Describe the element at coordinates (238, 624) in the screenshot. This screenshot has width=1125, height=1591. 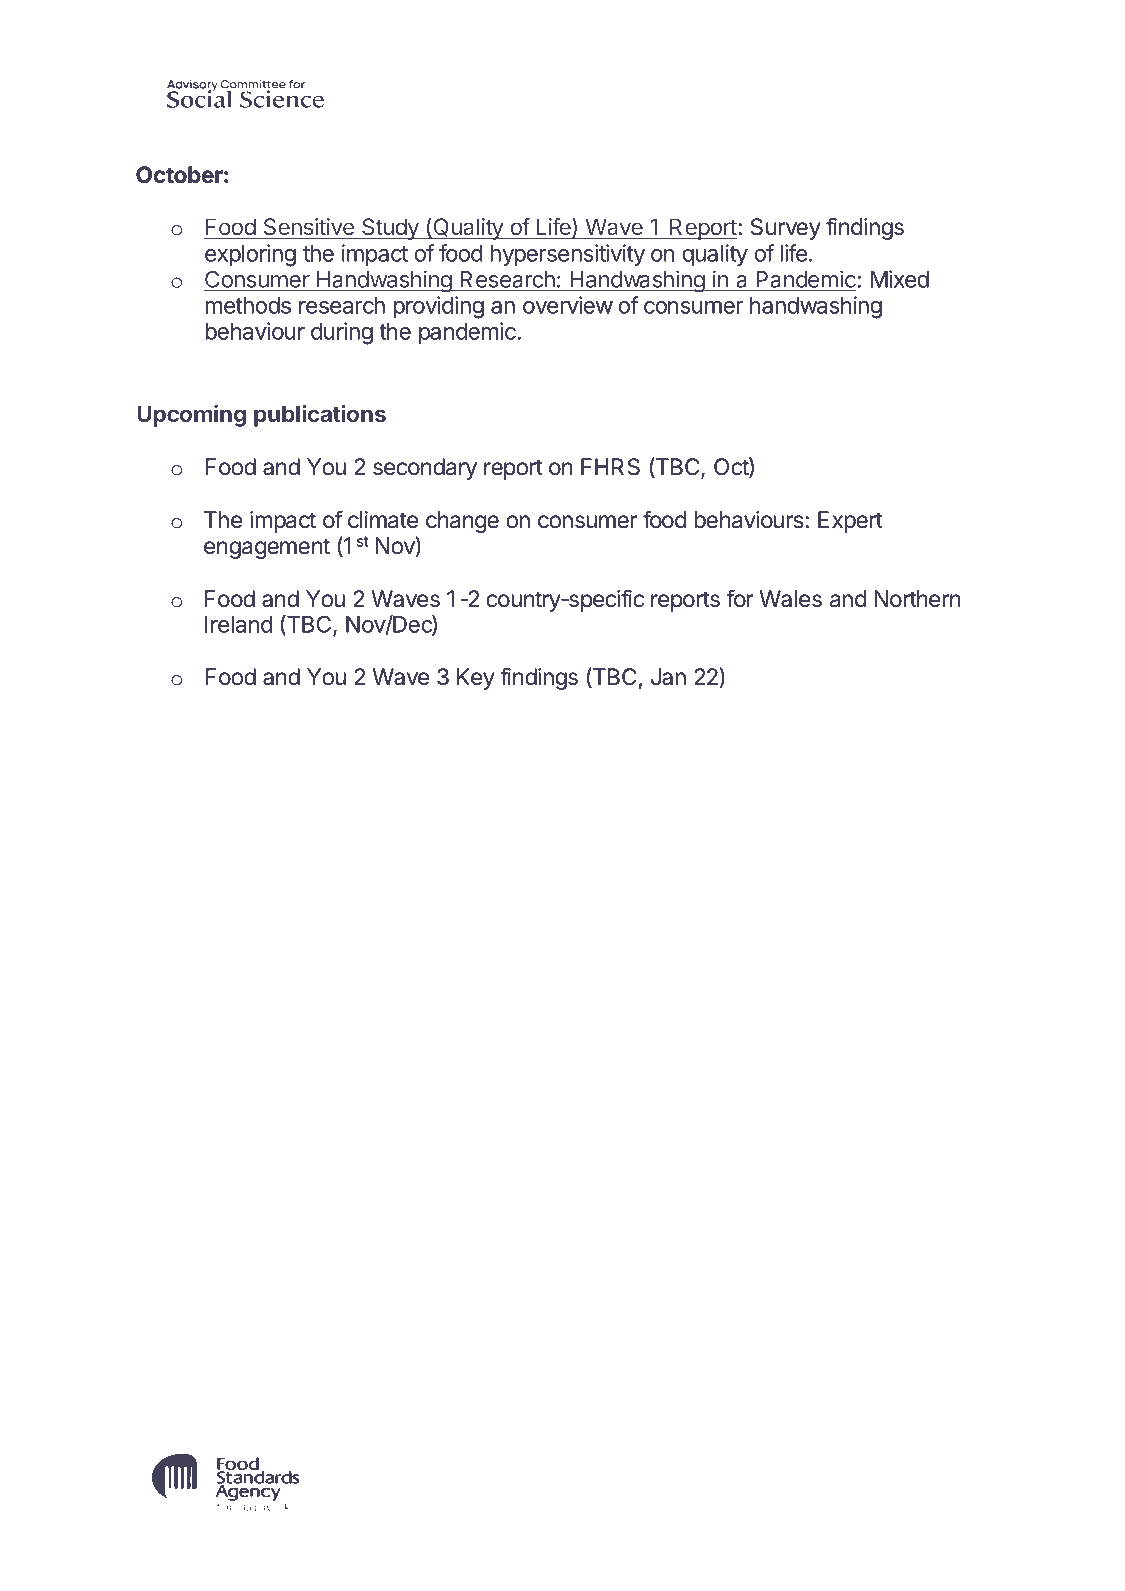
I see `Ireland` at that location.
